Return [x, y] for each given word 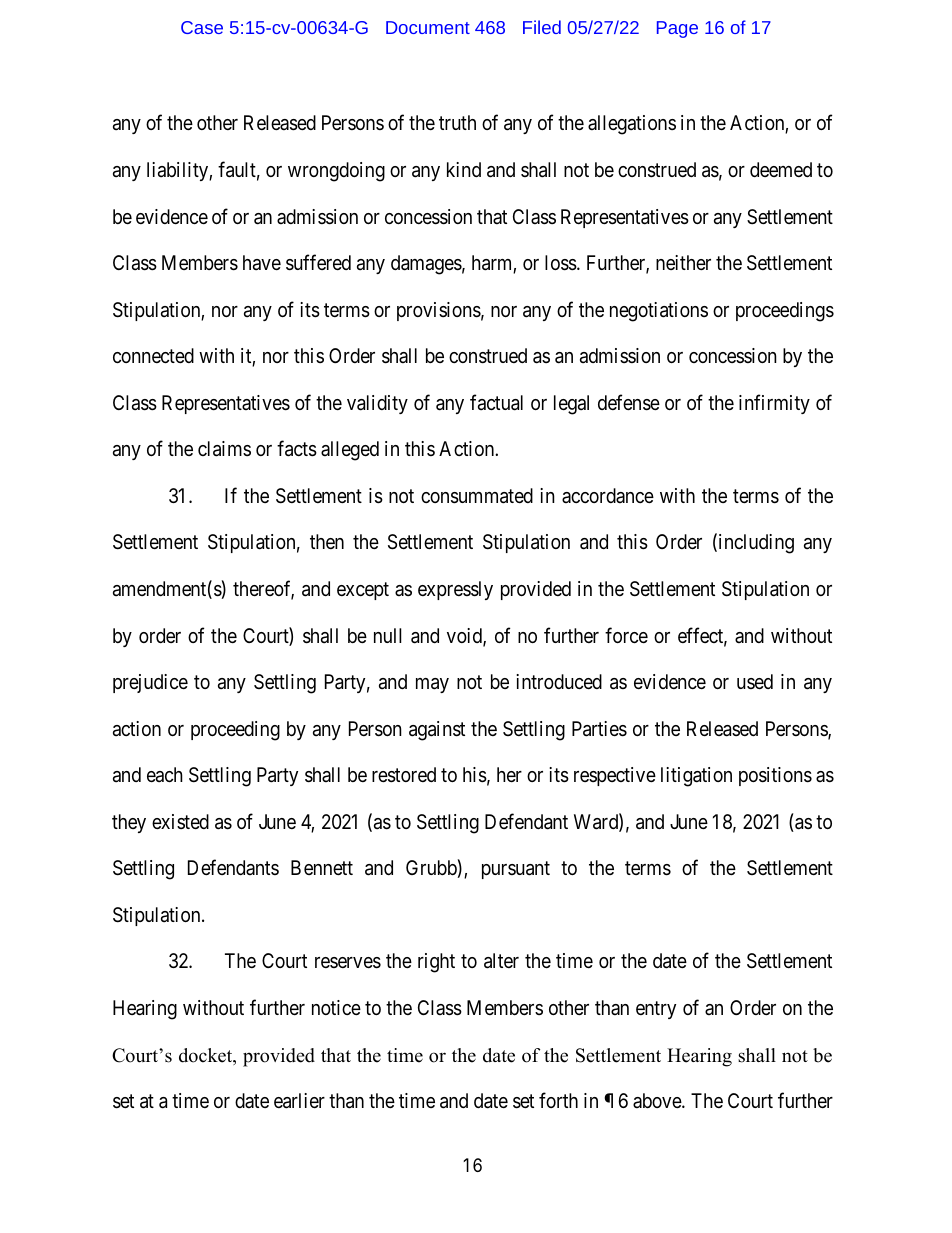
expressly [455, 590]
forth [558, 1100]
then [327, 541]
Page [677, 29]
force [626, 635]
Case [202, 27]
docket [207, 1056]
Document [428, 27]
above [658, 1100]
